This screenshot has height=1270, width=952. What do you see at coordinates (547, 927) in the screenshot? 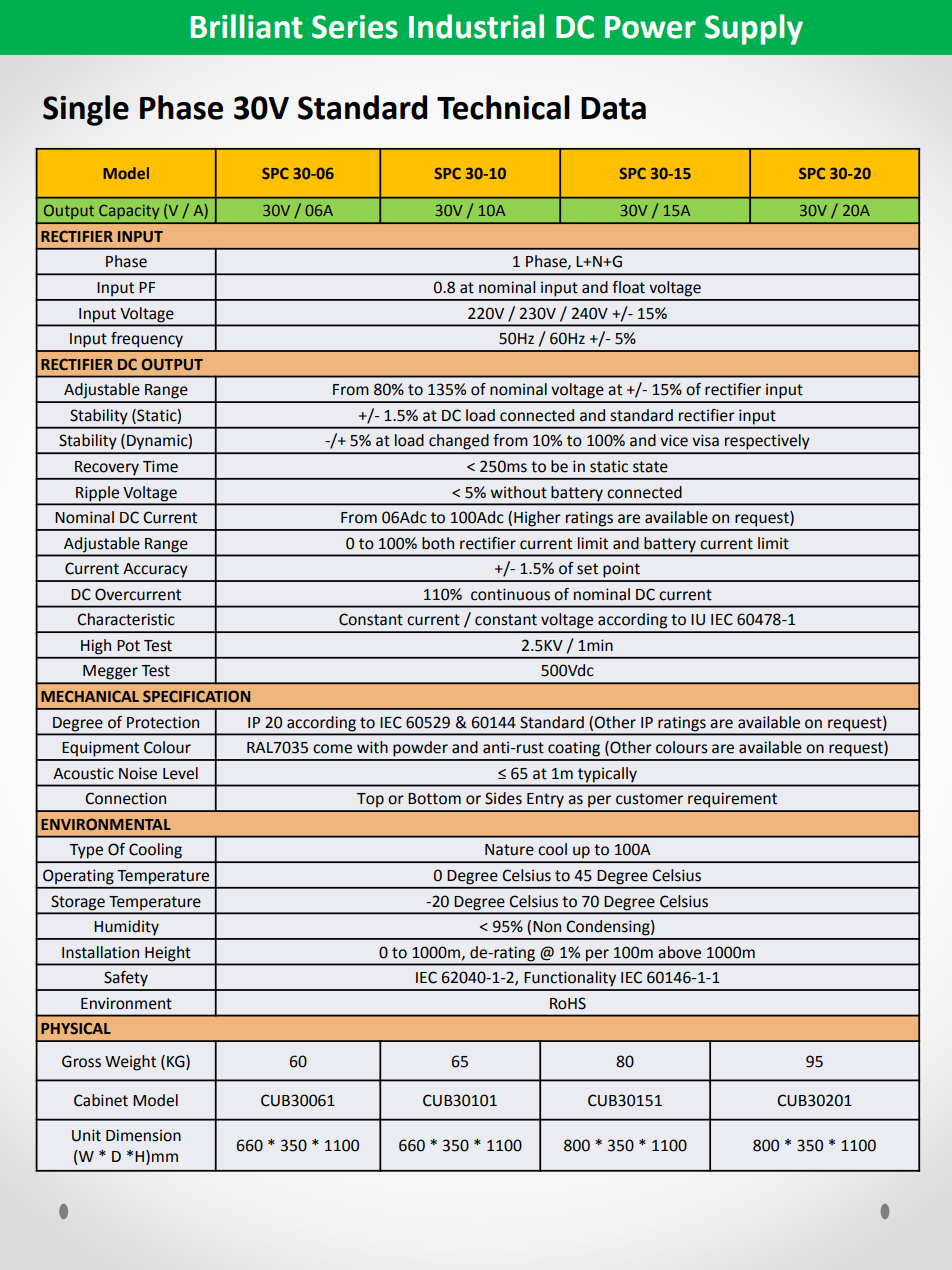
I see `Non` at bounding box center [547, 927].
